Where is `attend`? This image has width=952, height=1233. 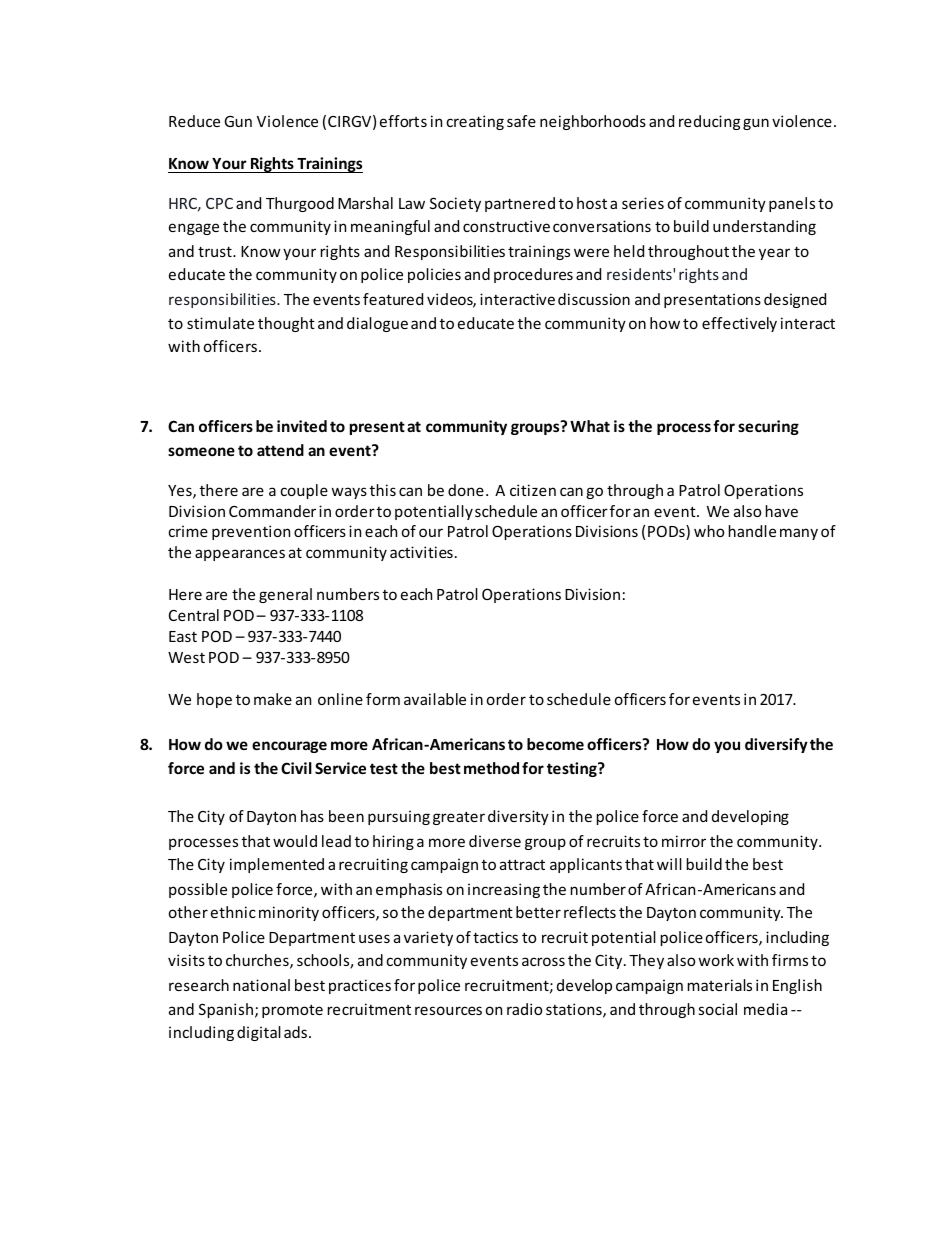
attend is located at coordinates (280, 450).
